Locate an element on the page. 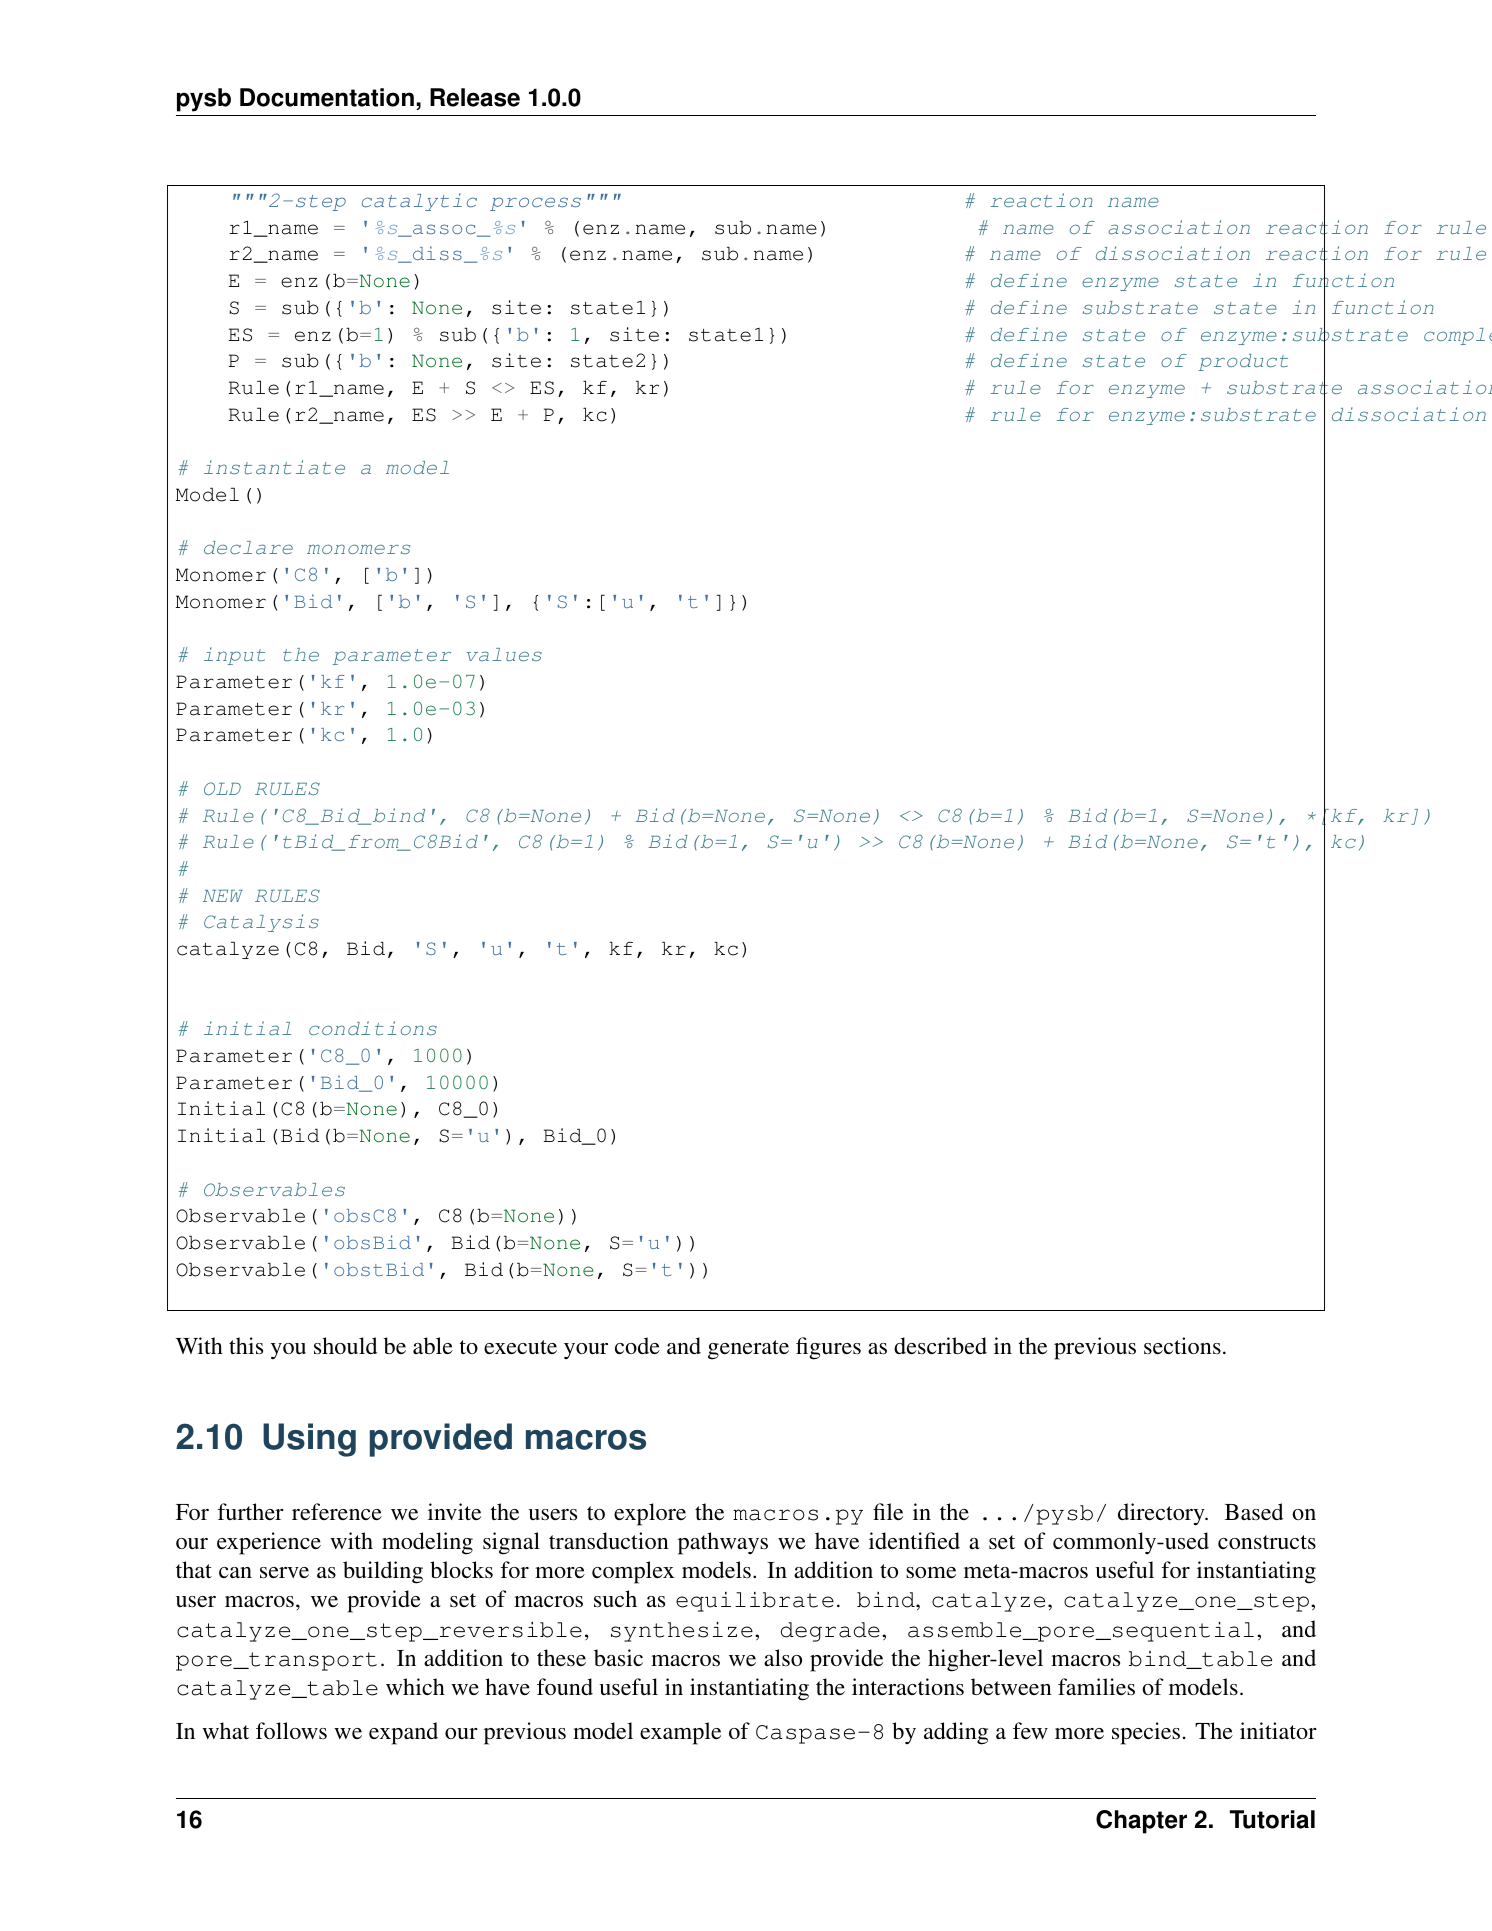 Image resolution: width=1492 pixels, height=1931 pixels. generate is located at coordinates (748, 1350).
